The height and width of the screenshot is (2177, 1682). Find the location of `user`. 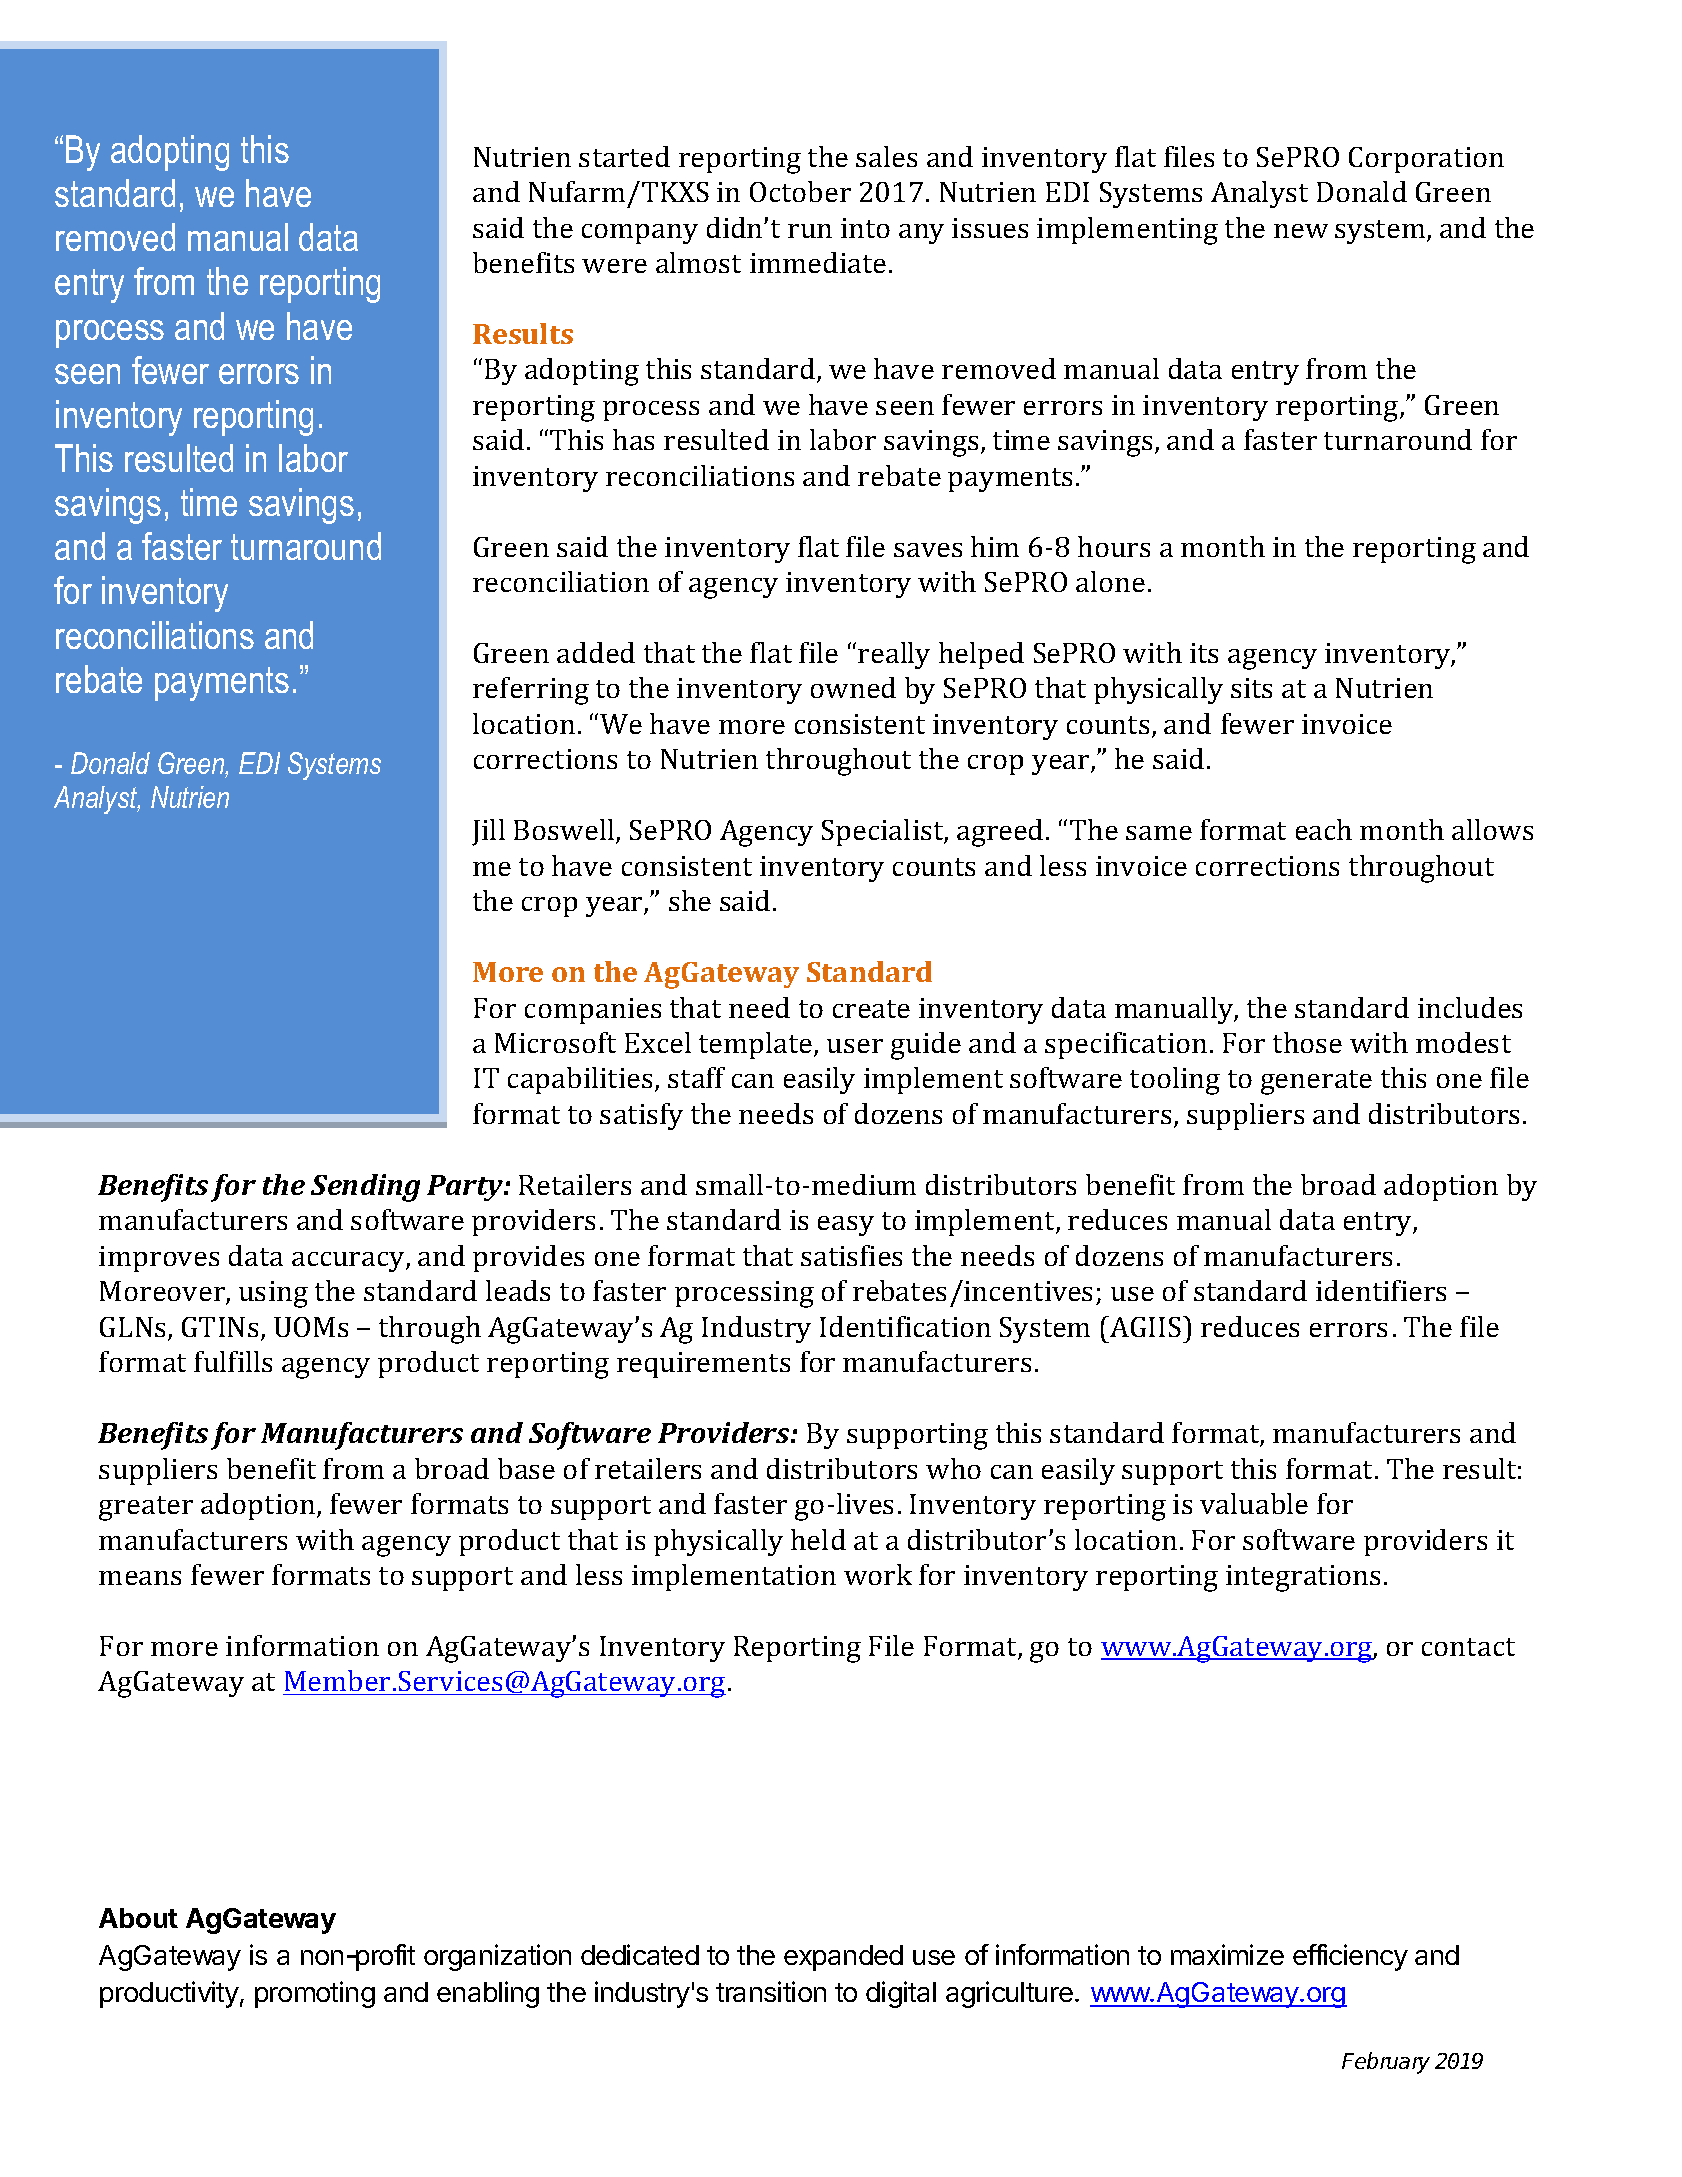

user is located at coordinates (855, 1046).
